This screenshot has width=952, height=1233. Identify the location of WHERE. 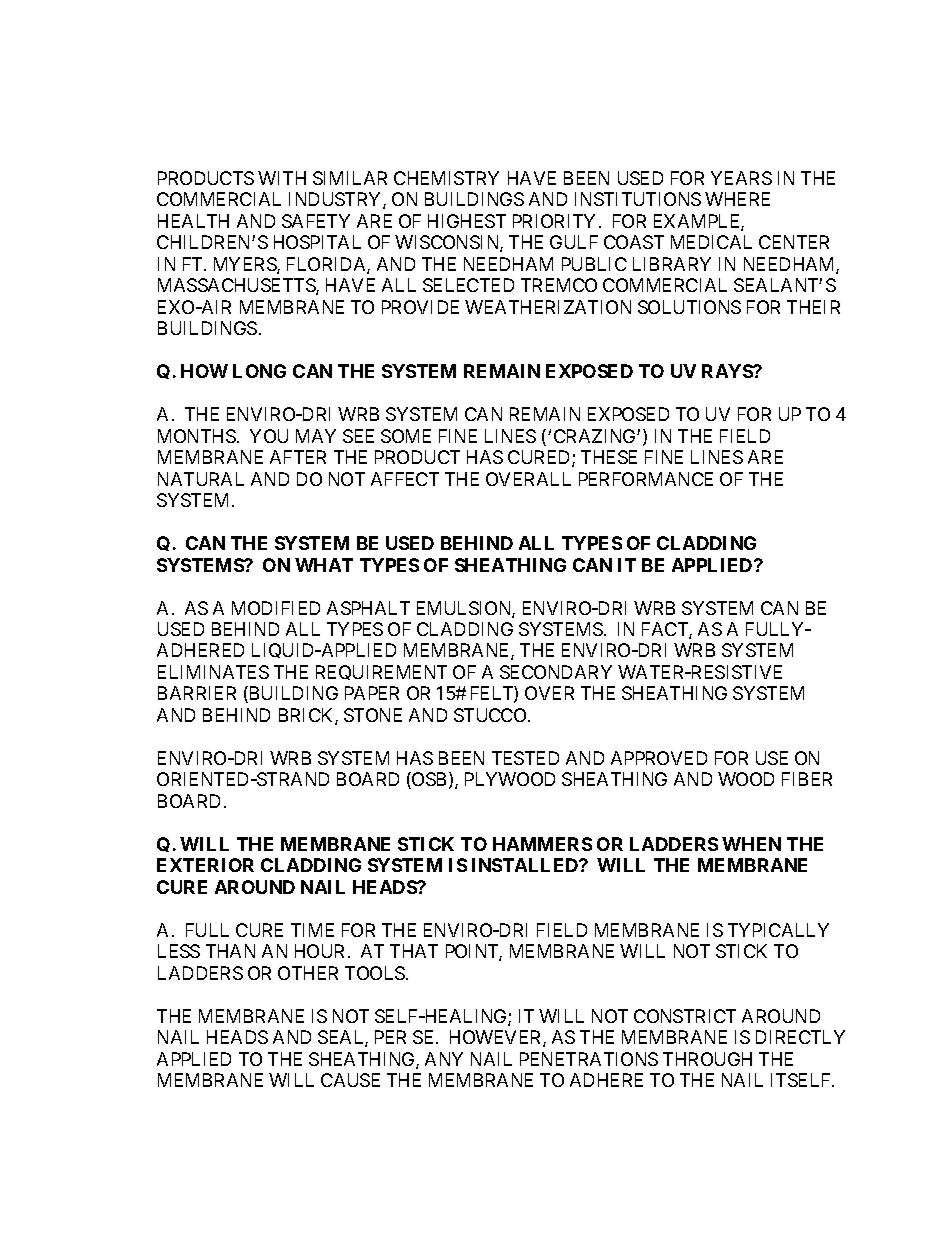
(737, 199).
